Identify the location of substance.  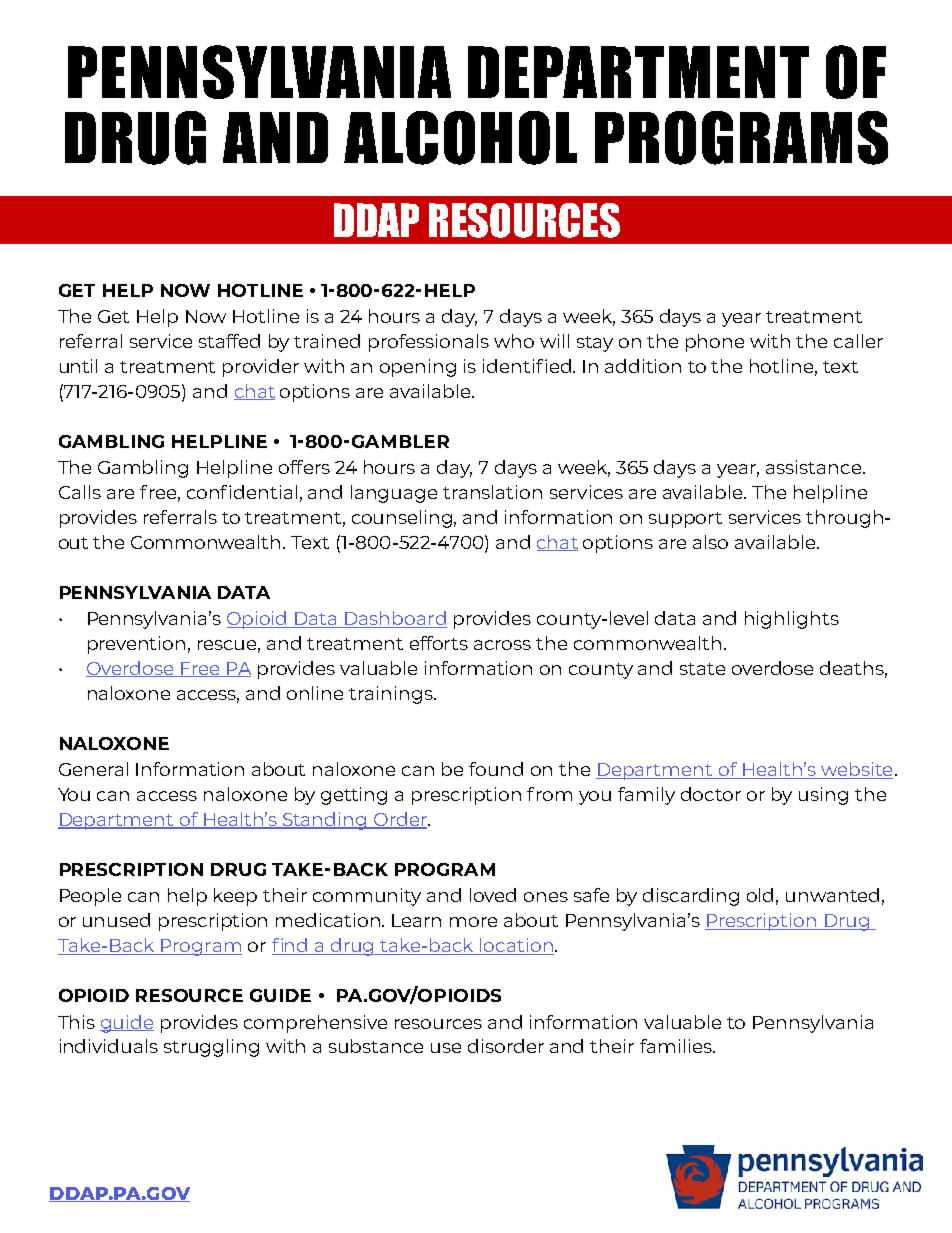
(376, 1046).
